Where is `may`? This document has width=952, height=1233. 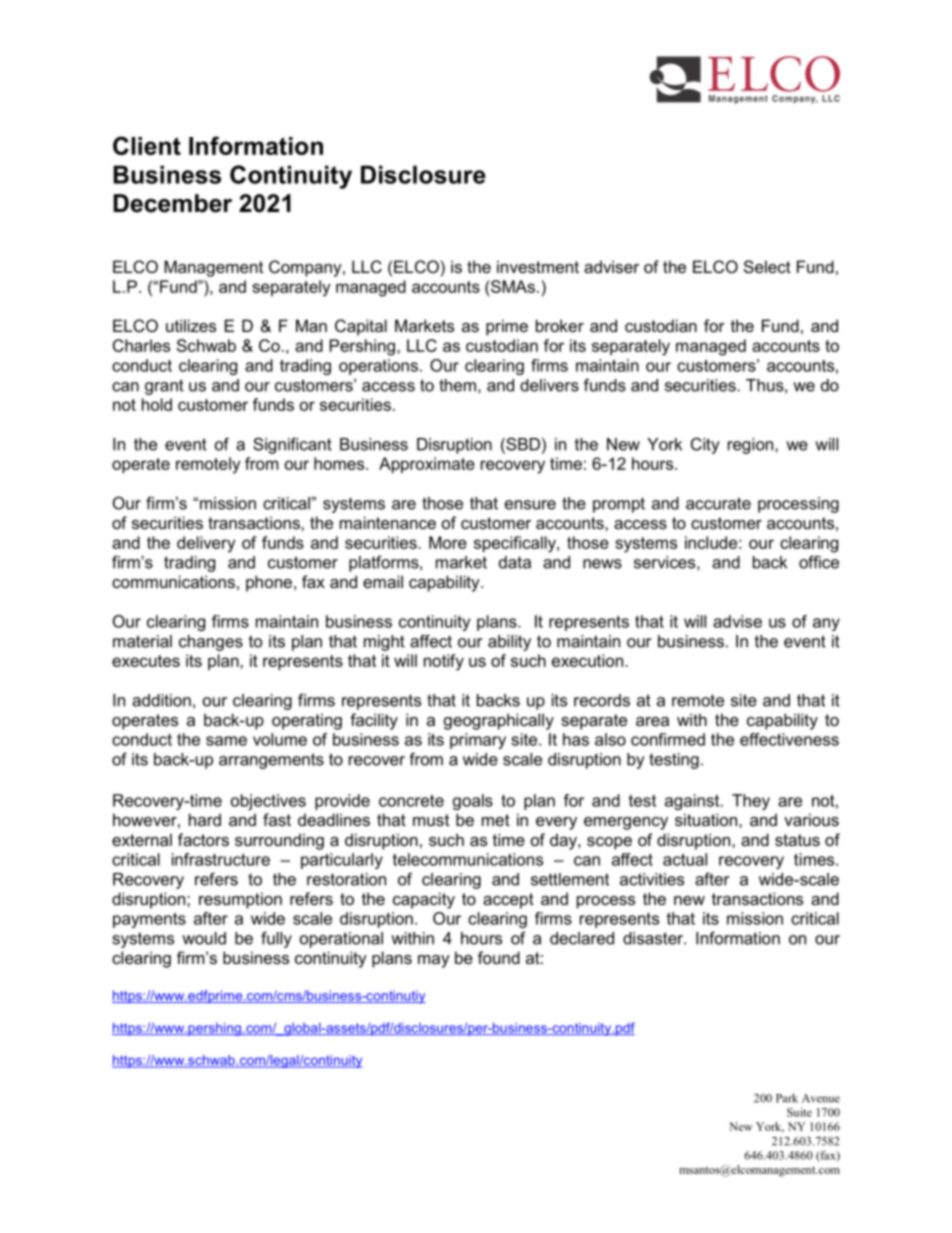 may is located at coordinates (434, 961).
